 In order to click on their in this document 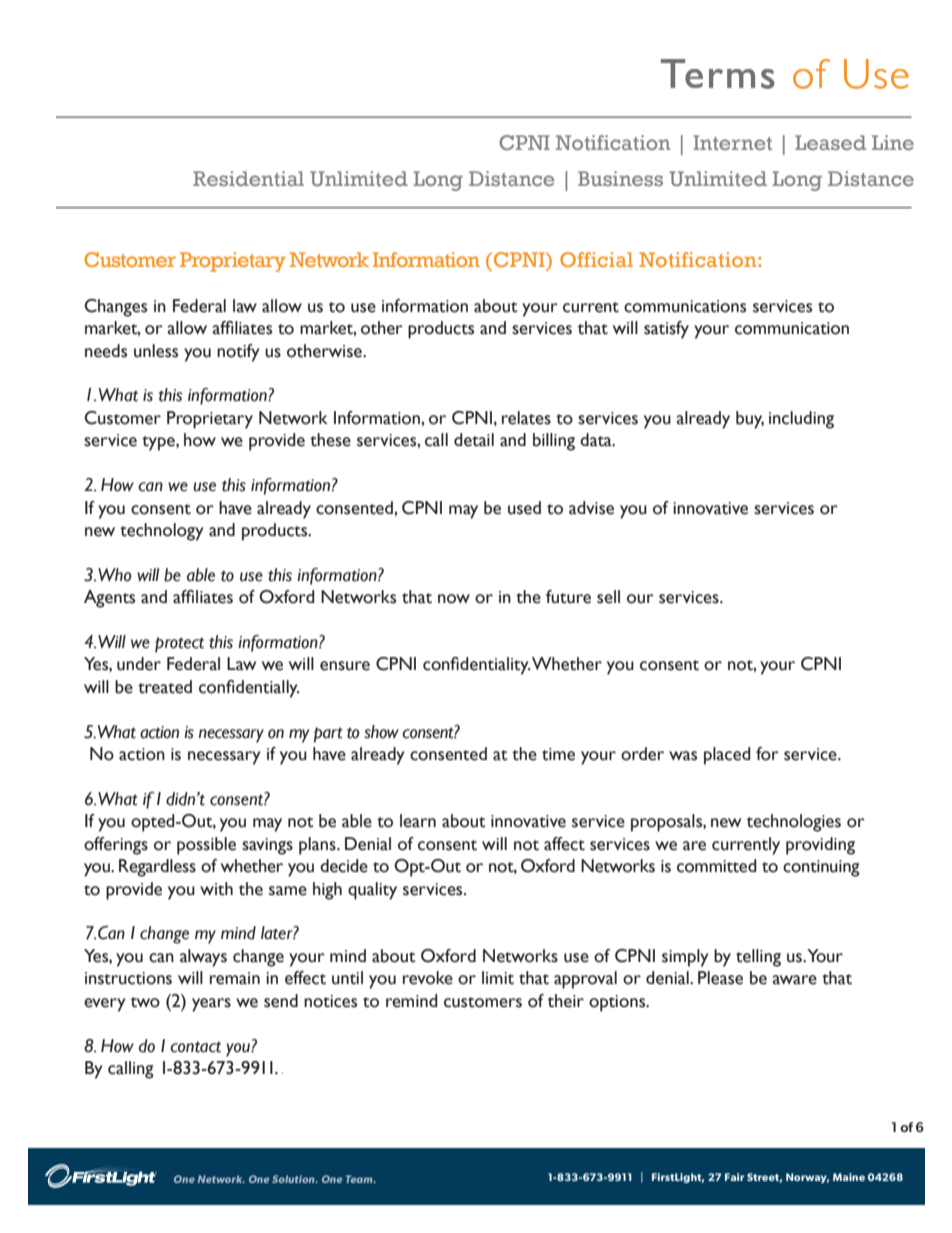, I will do `click(566, 1001)`.
